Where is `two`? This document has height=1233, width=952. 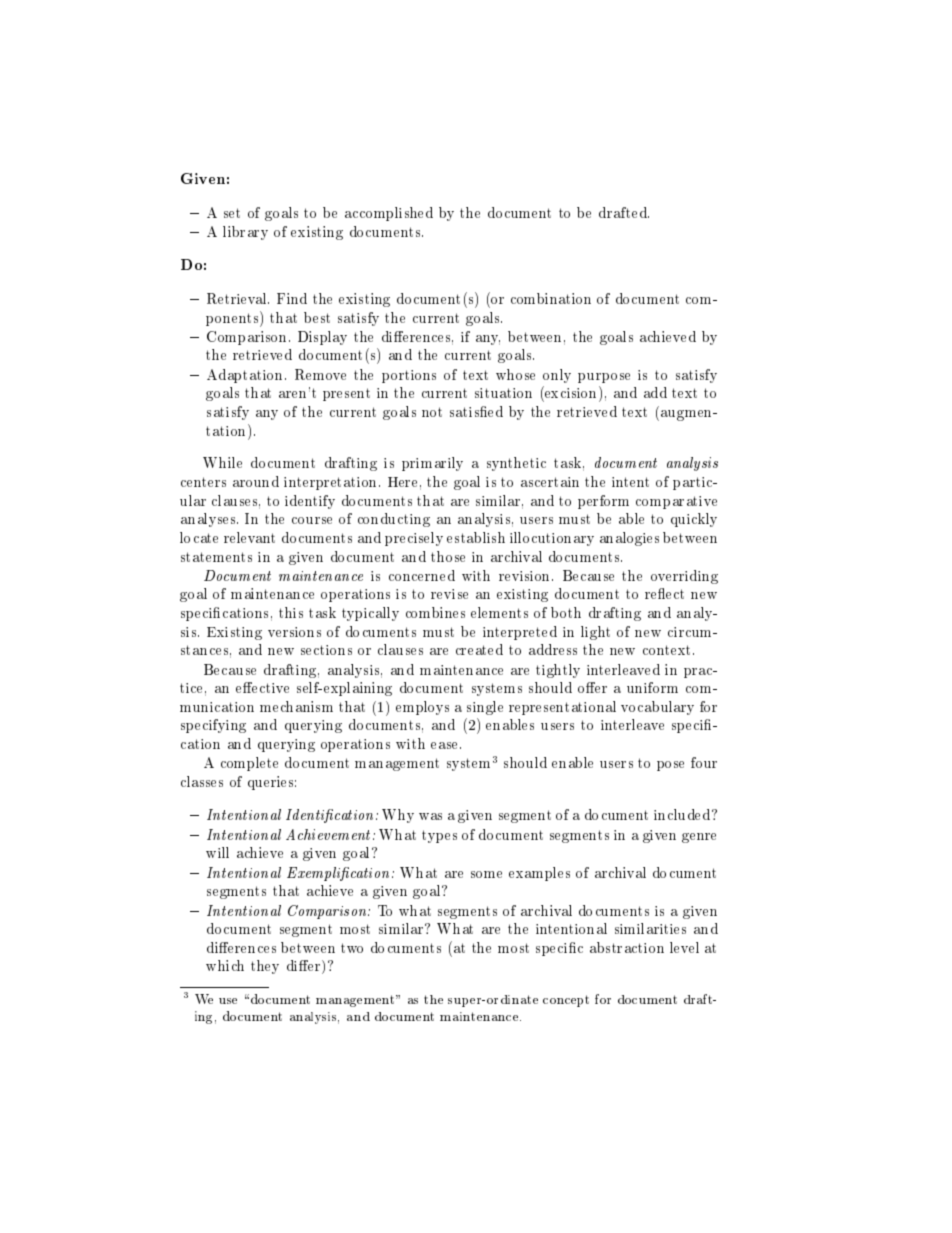 two is located at coordinates (352, 948).
